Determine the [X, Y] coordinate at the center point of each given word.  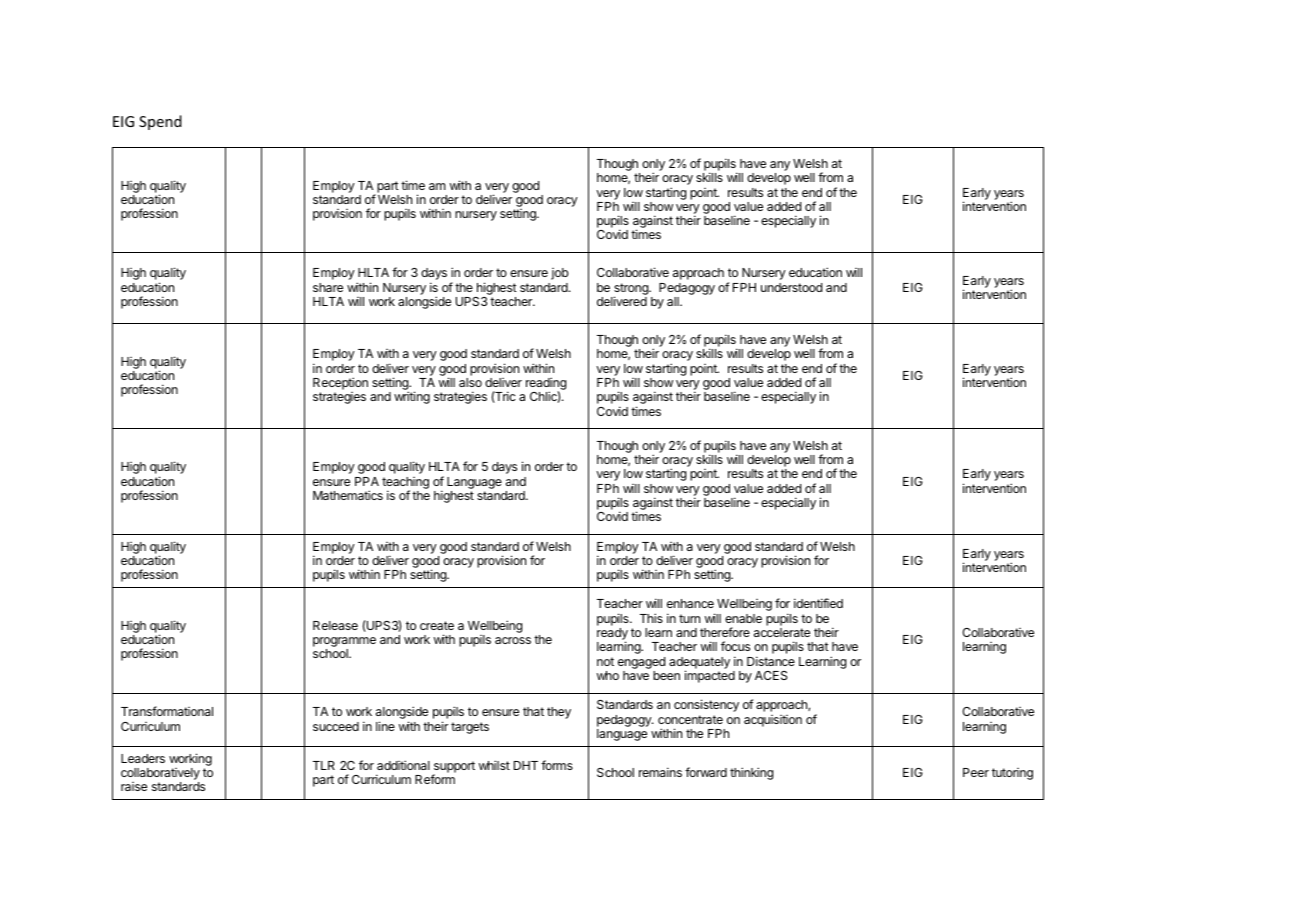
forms [557, 765]
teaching [405, 484]
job [560, 274]
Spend [160, 122]
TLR [324, 765]
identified [818, 603]
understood [791, 287]
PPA [367, 481]
